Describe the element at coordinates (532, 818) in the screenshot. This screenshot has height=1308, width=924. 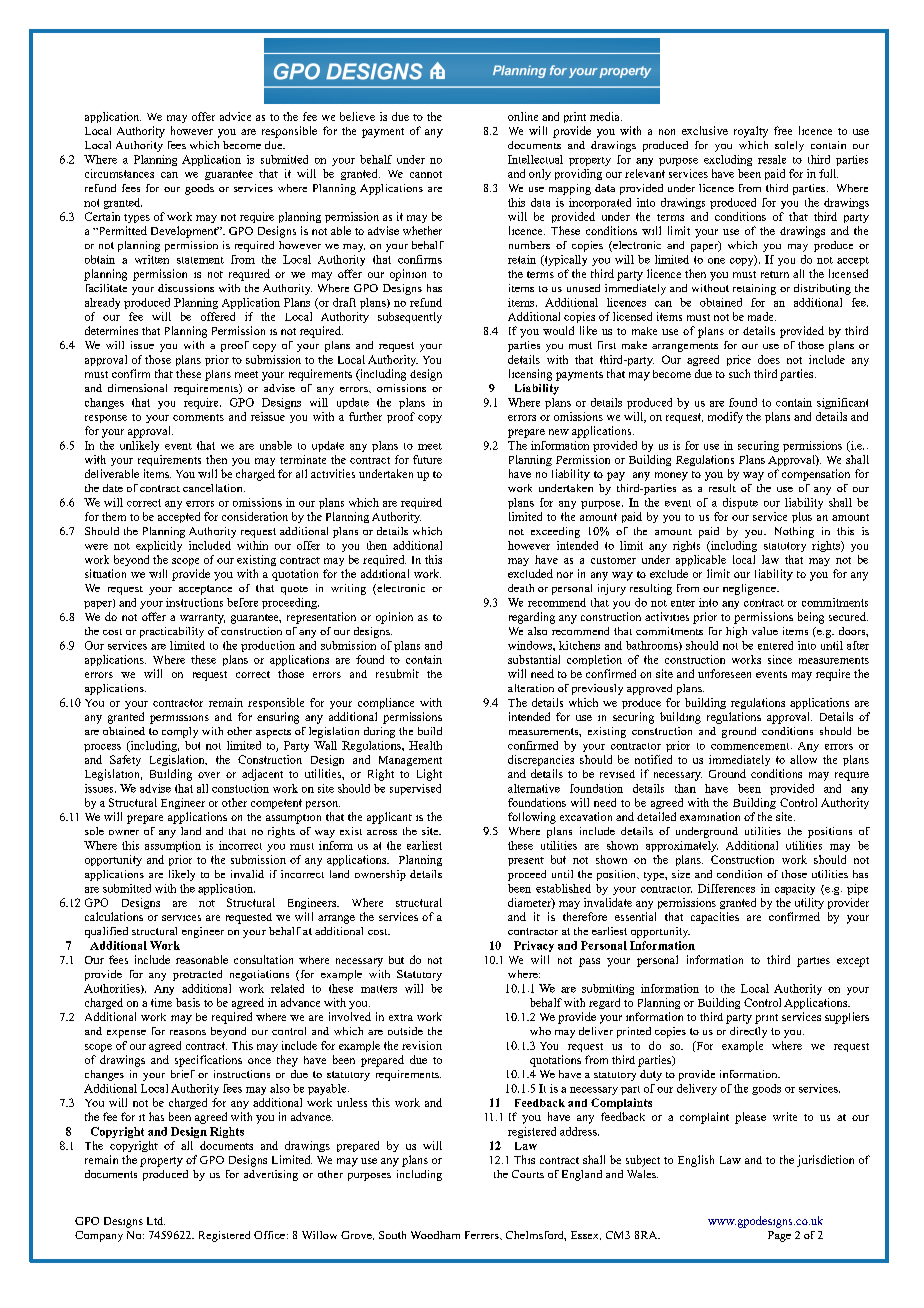
I see `following` at that location.
